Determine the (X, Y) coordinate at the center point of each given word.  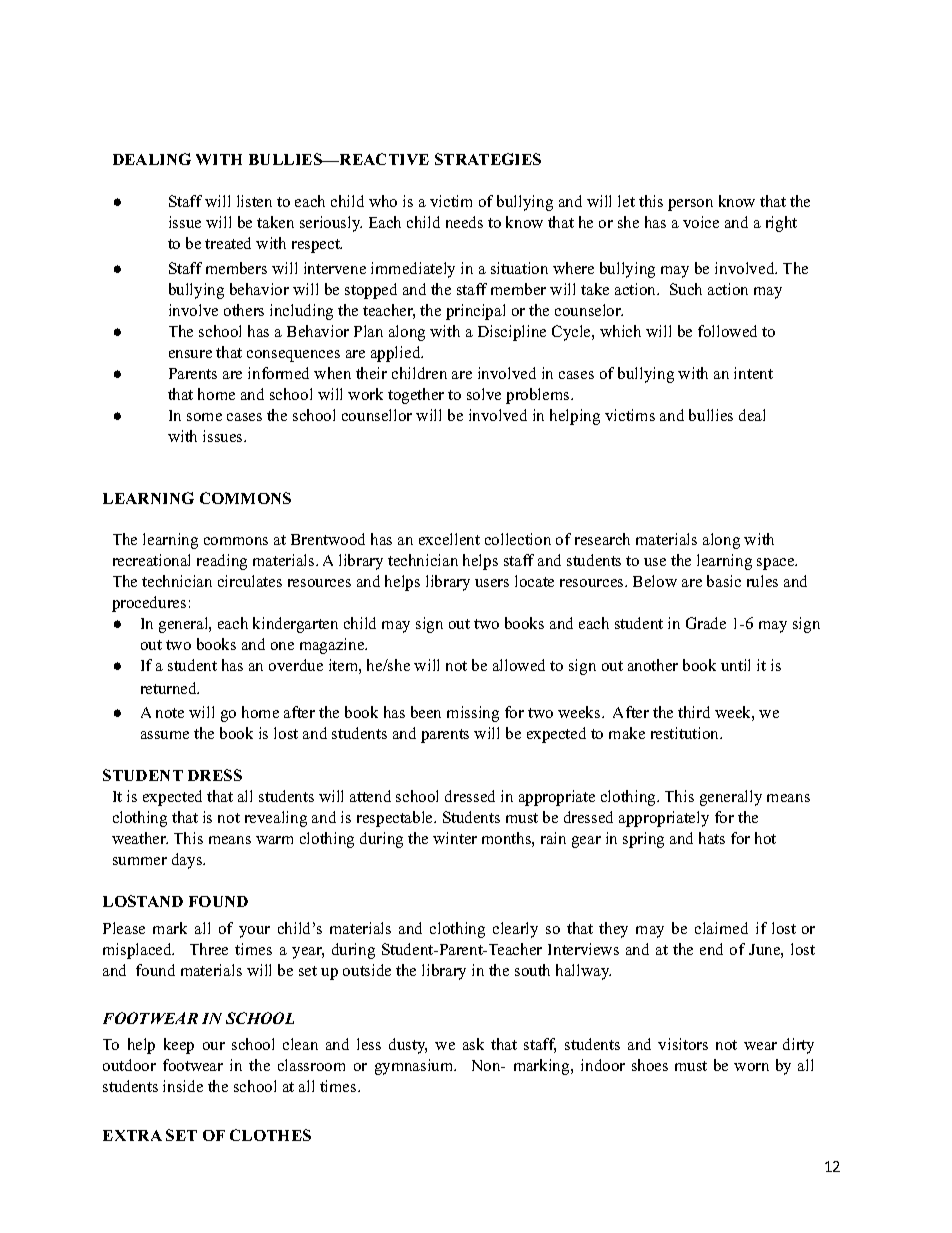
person (690, 205)
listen (254, 201)
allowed (519, 665)
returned (170, 688)
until (735, 665)
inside (183, 1086)
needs (464, 222)
